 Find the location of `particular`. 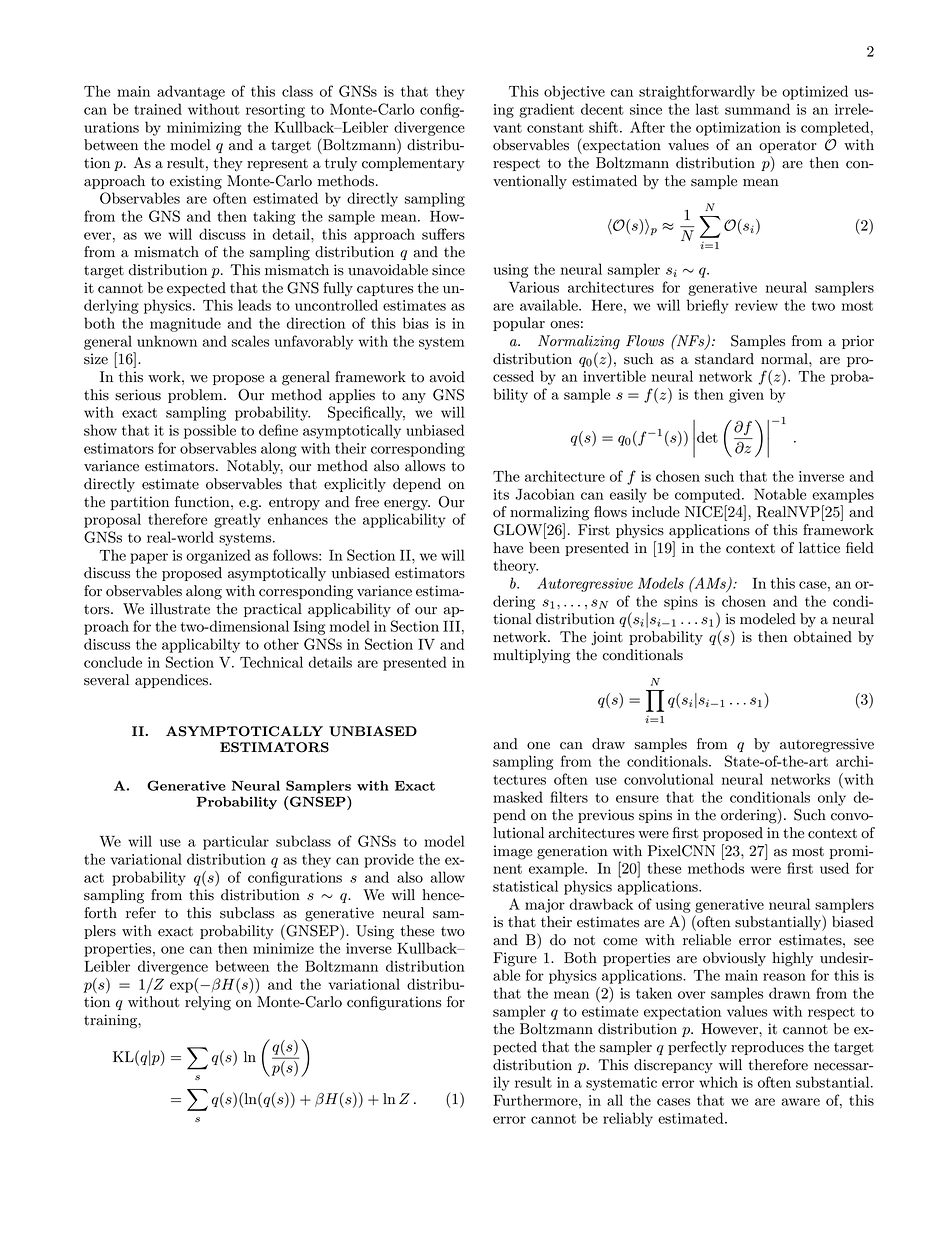

particular is located at coordinates (236, 842).
